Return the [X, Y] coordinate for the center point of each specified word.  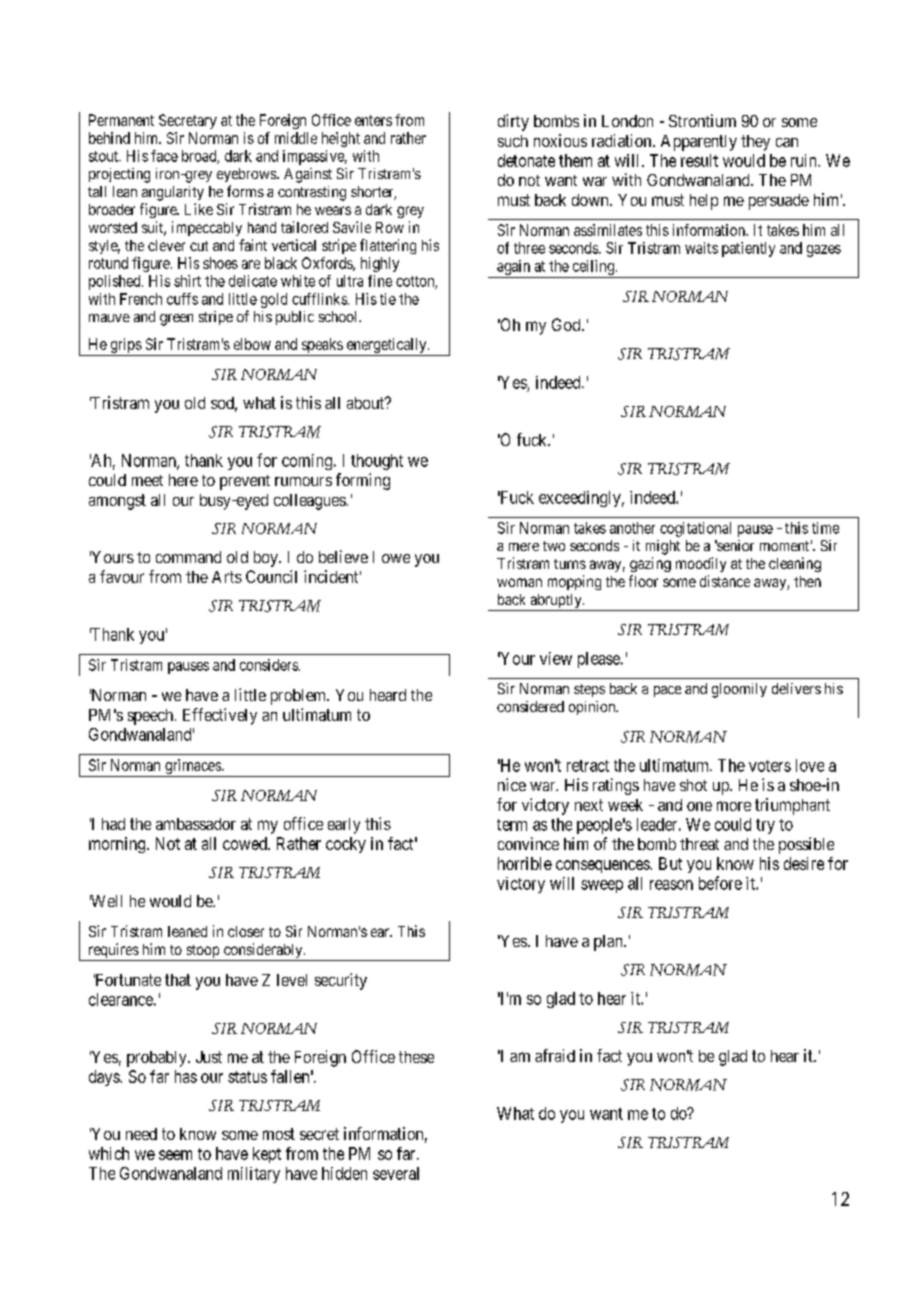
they [755, 143]
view [556, 658]
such [513, 141]
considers [269, 665]
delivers [796, 688]
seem [175, 1155]
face [164, 156]
